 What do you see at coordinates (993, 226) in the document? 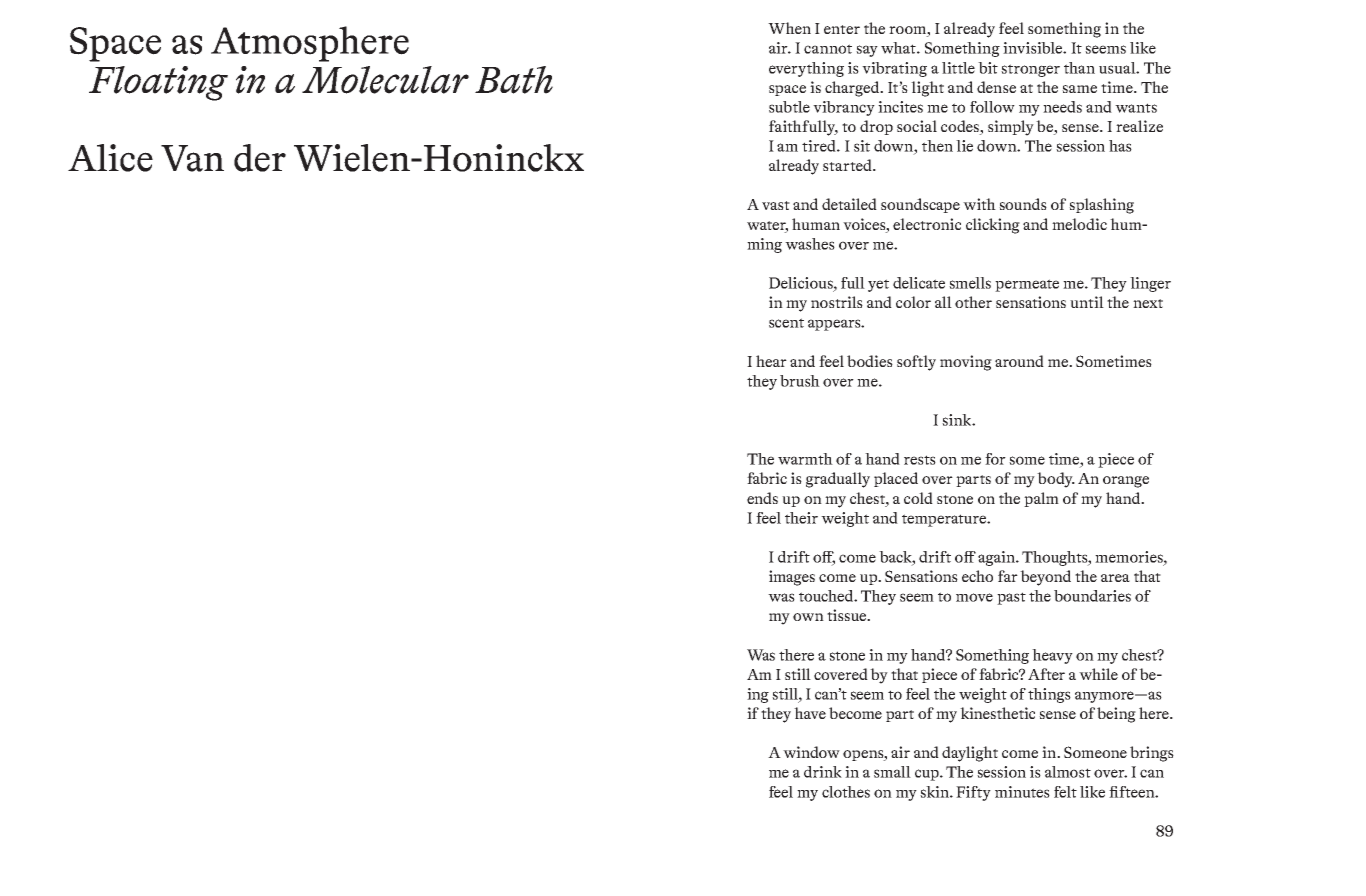
I see `clicking` at bounding box center [993, 226].
